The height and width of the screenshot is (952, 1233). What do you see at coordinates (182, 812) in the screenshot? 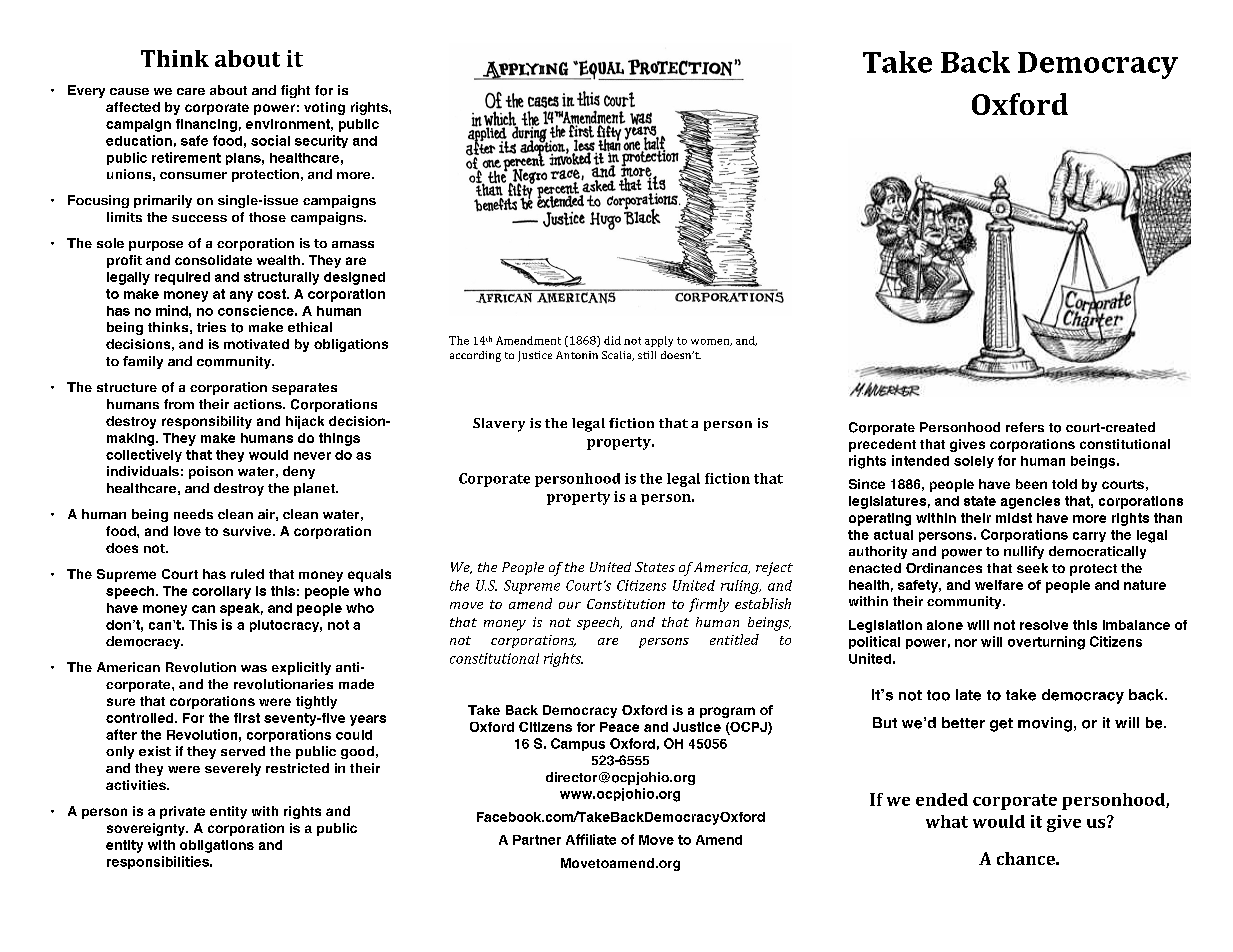
I see `private` at bounding box center [182, 812].
